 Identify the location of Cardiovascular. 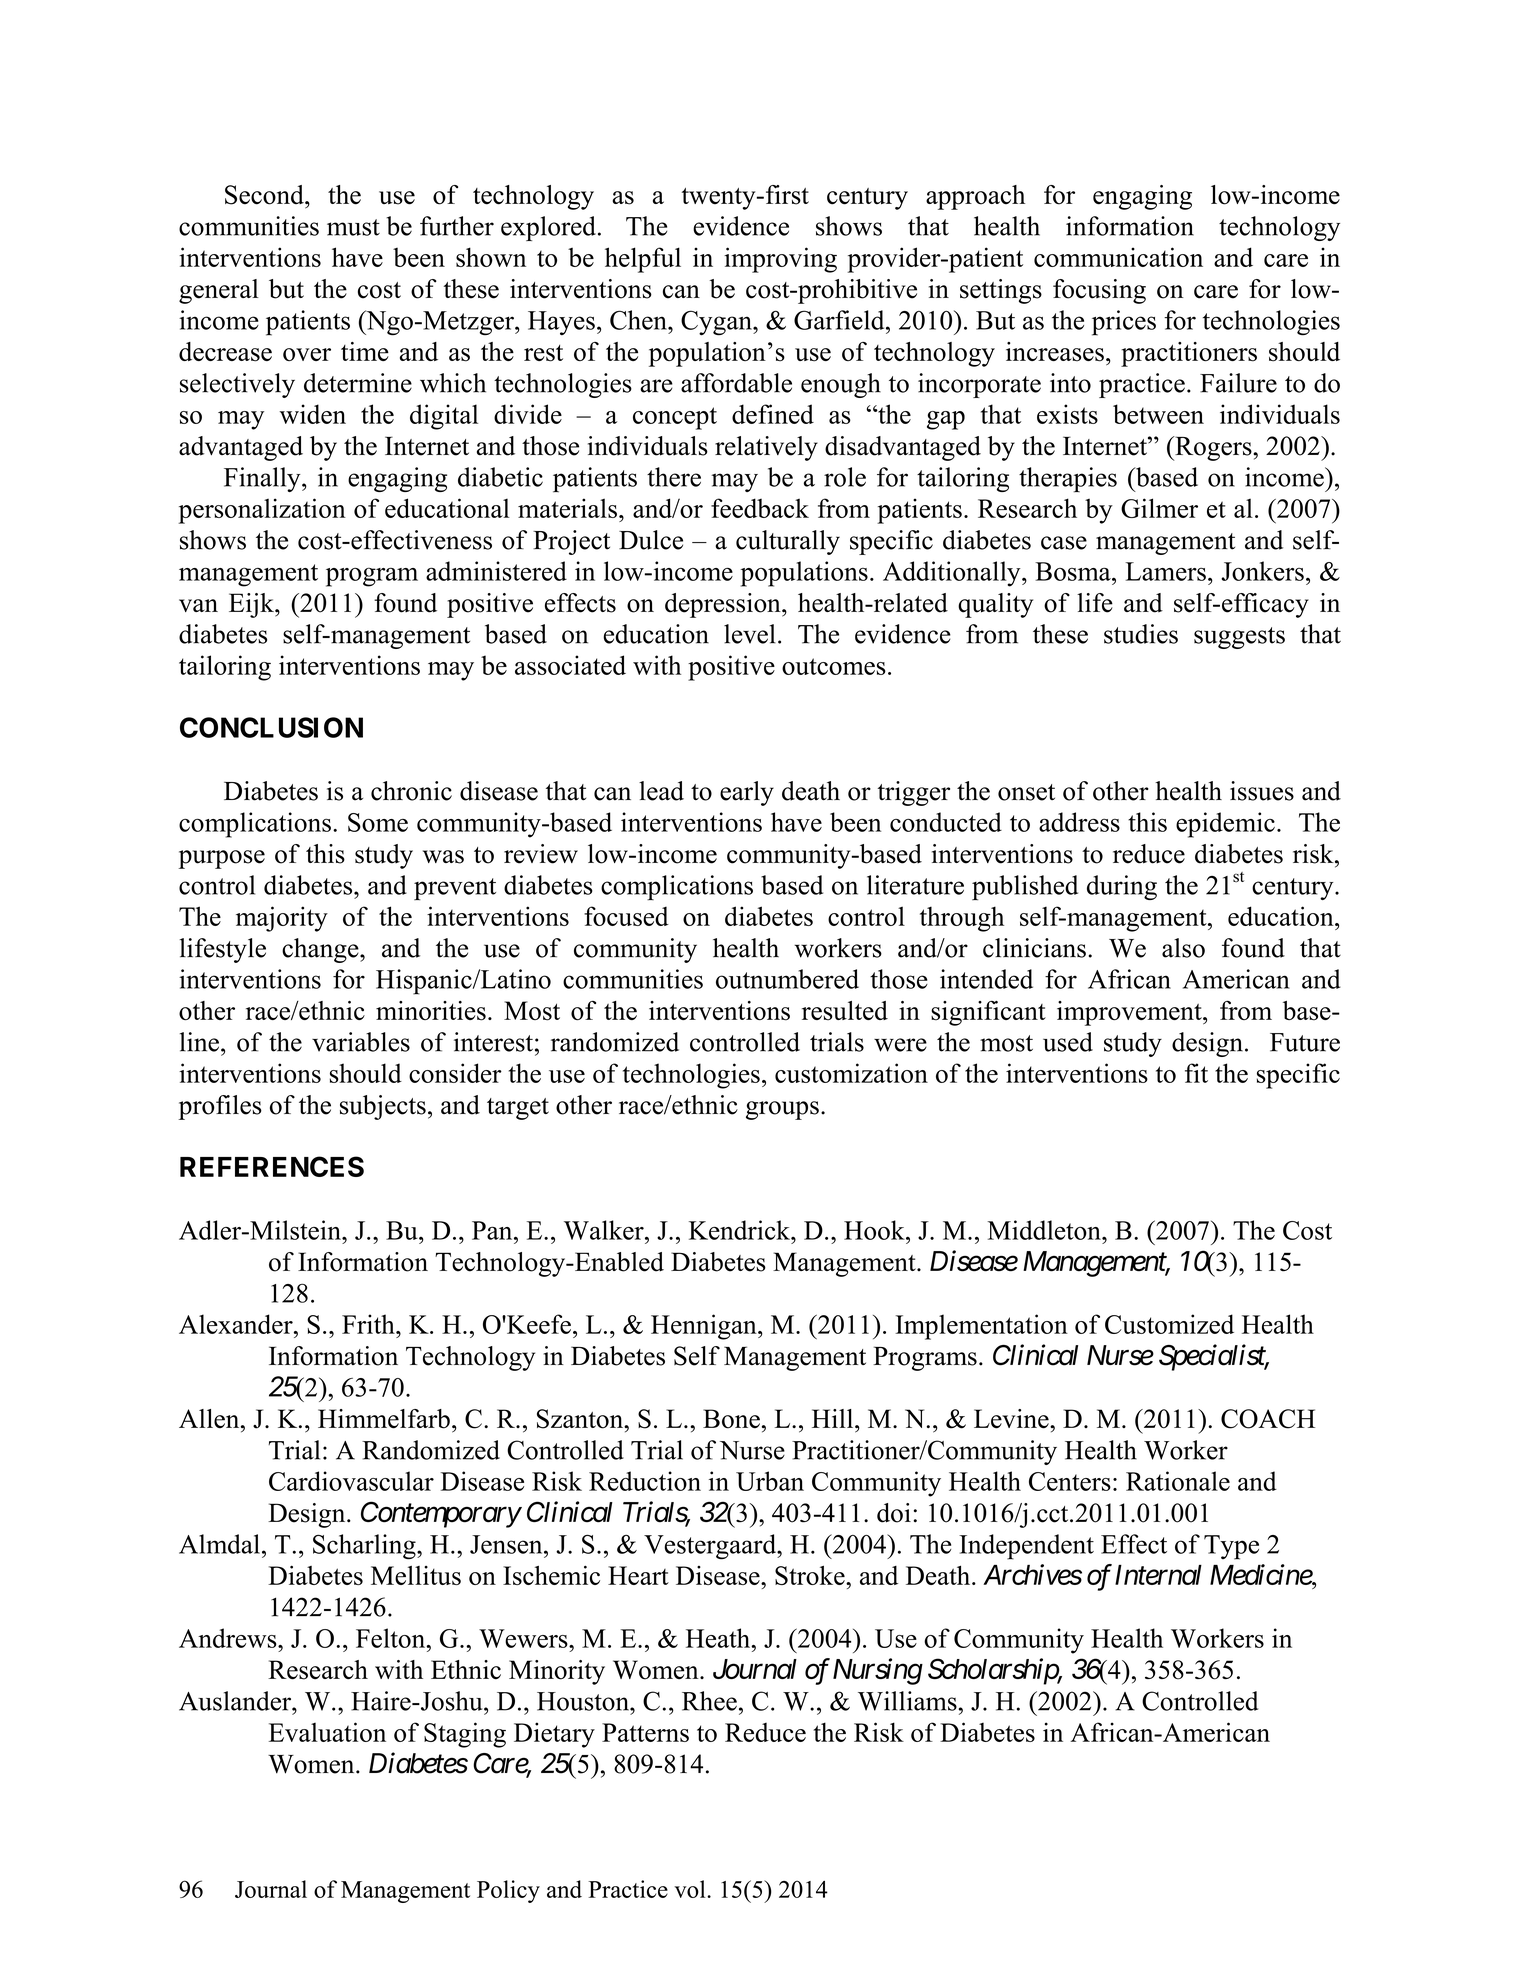
(351, 1481).
